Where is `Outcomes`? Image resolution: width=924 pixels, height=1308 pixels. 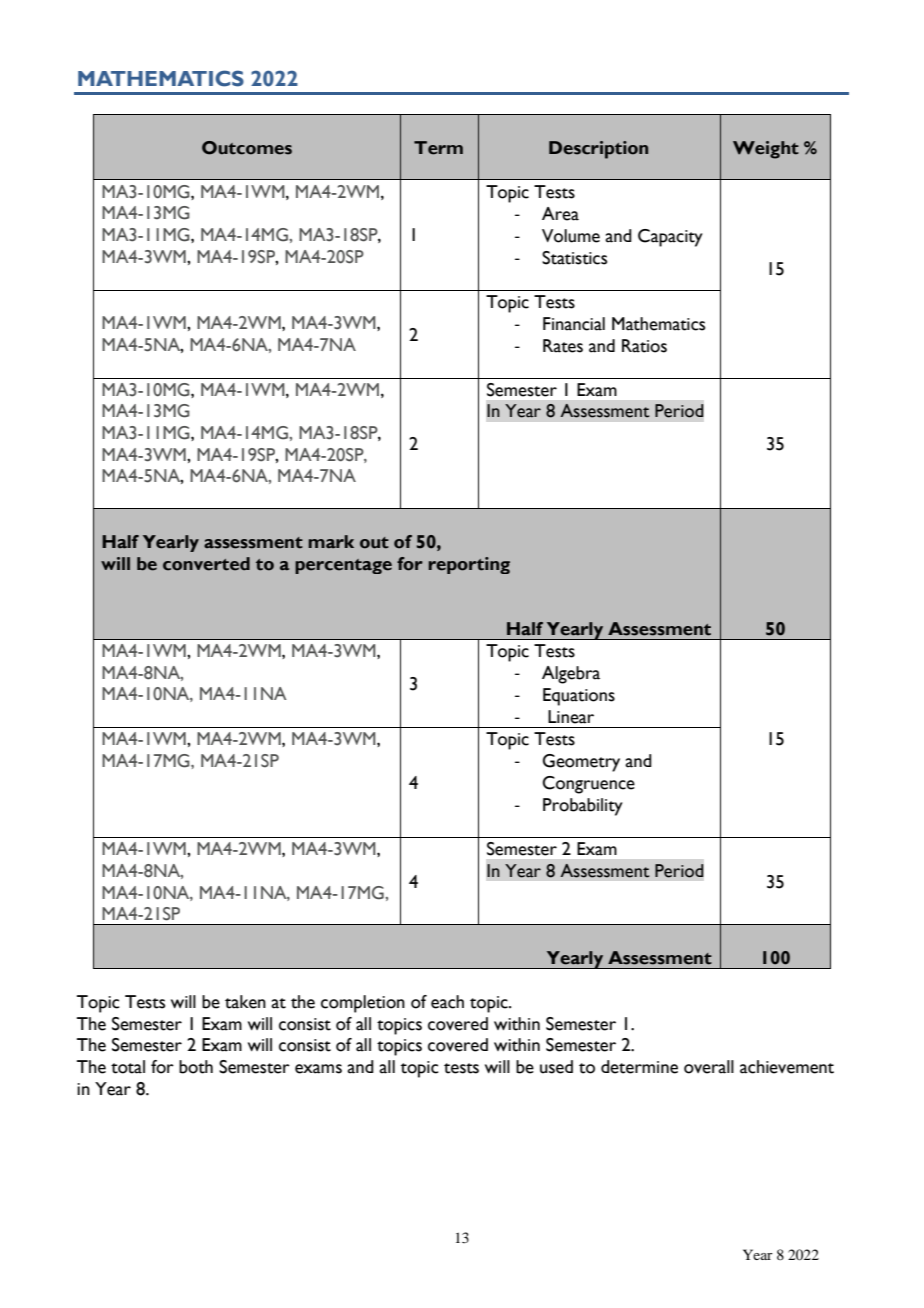
Outcomes is located at coordinates (247, 148).
